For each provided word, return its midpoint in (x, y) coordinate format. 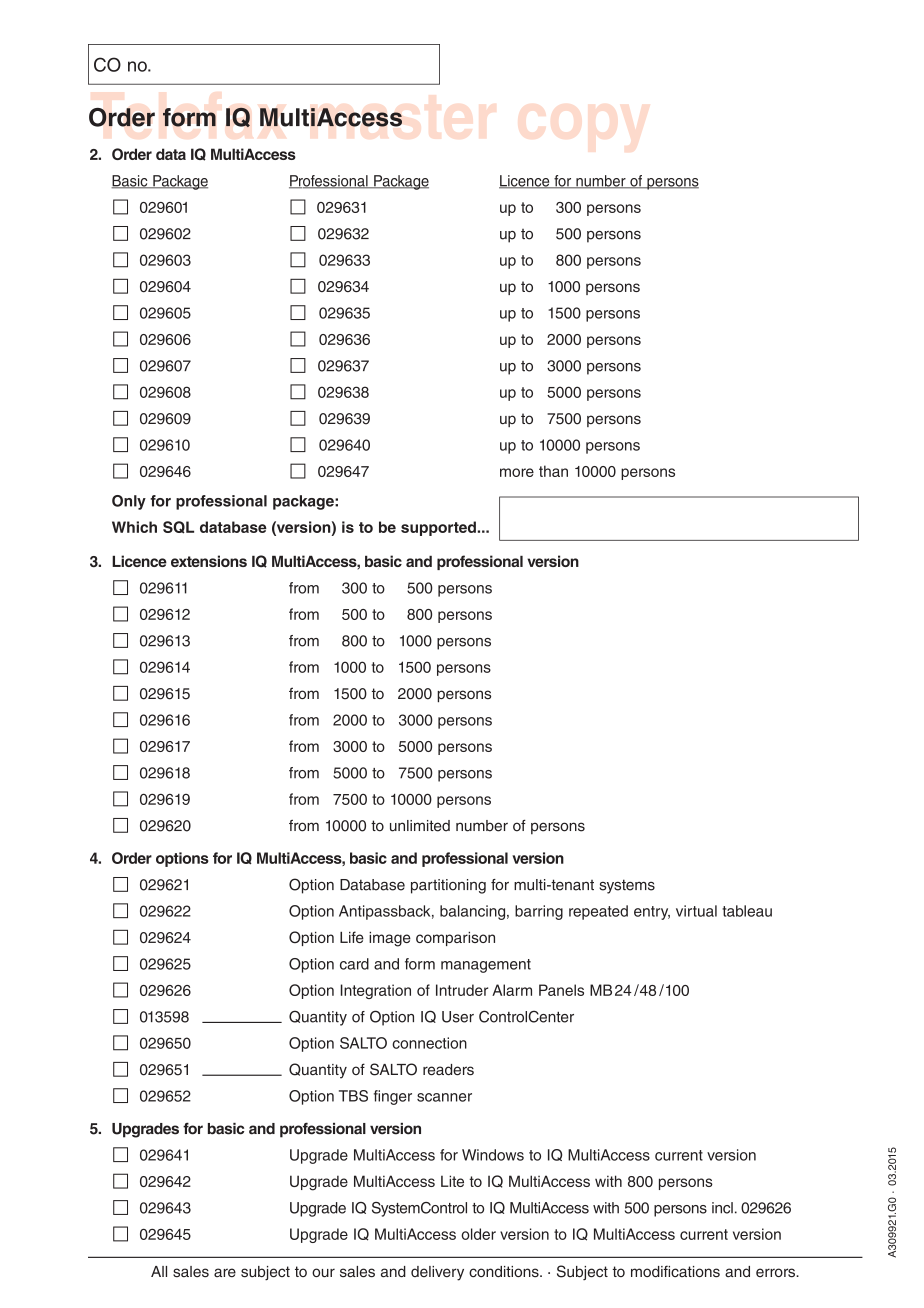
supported (438, 528)
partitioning (448, 886)
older (478, 1234)
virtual (696, 911)
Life (352, 937)
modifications (675, 1271)
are (225, 1272)
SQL (178, 527)
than (553, 471)
